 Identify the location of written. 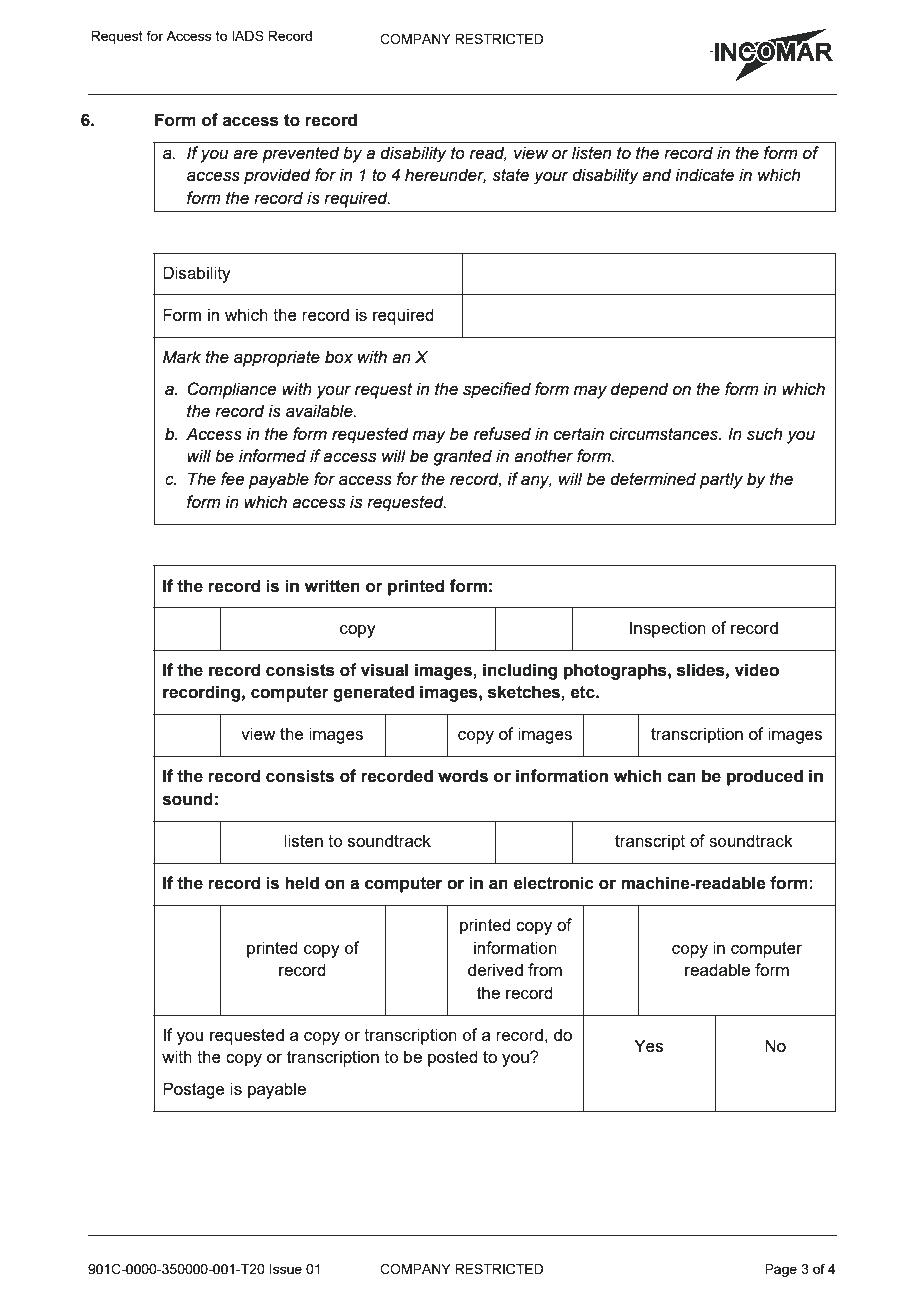
(332, 586).
